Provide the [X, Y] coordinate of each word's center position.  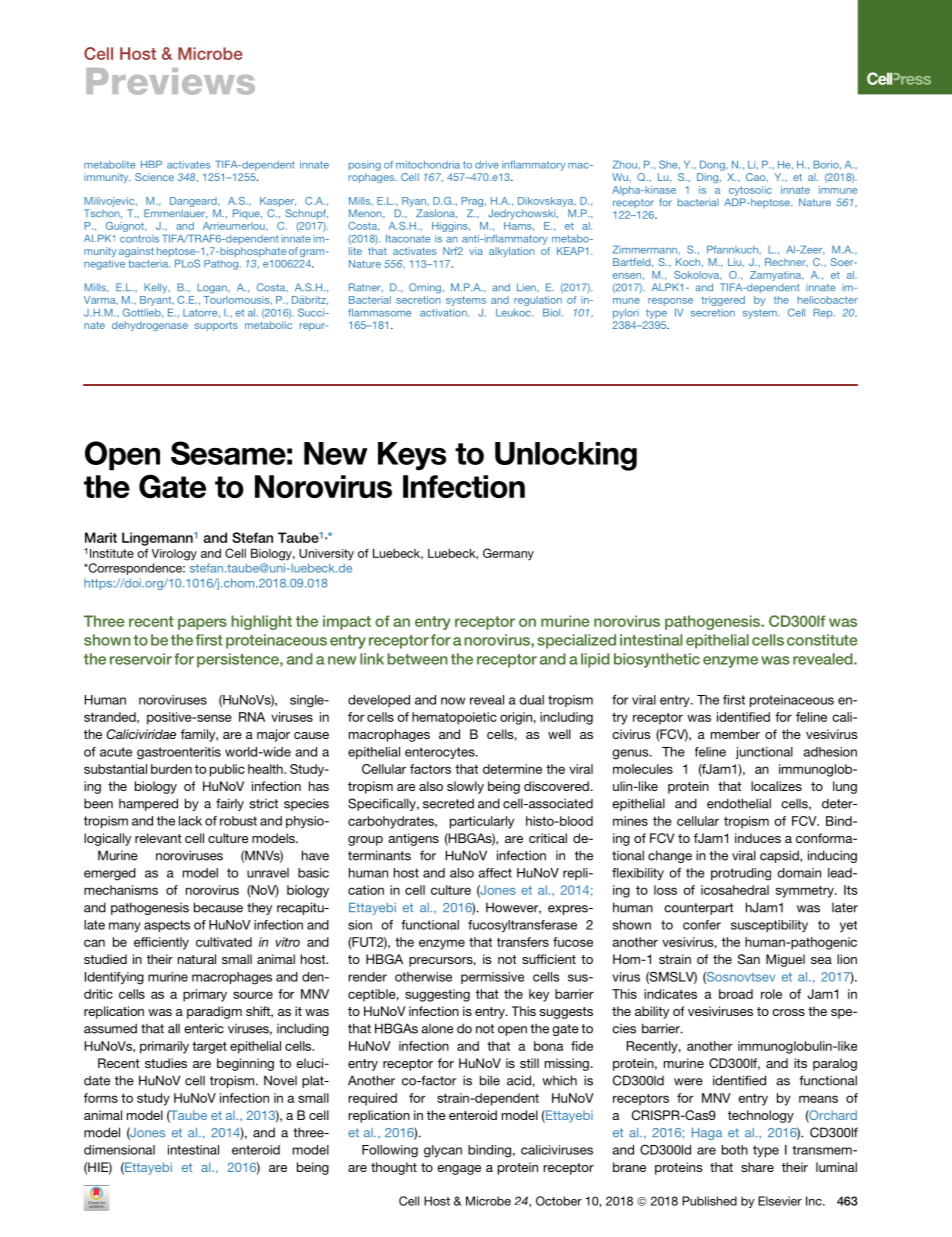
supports [216, 326]
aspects [167, 926]
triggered [723, 301]
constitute [822, 640]
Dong [713, 165]
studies [166, 1063]
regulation [538, 302]
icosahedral [735, 890]
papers [202, 624]
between [418, 659]
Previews [170, 81]
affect [495, 873]
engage [459, 1170]
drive [487, 165]
